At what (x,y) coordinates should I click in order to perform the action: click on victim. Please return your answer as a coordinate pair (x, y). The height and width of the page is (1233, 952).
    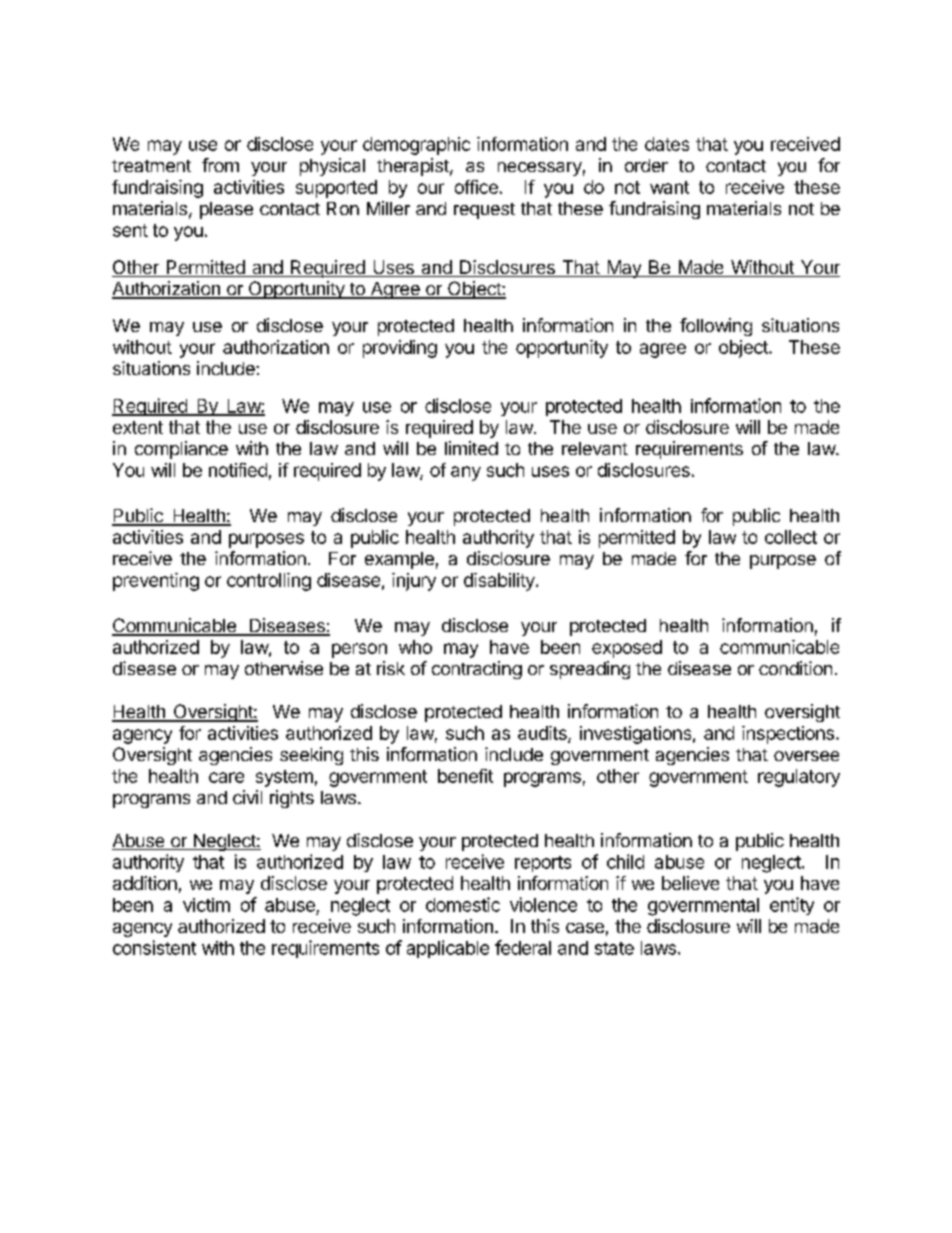
    Looking at the image, I should click on (206, 905).
